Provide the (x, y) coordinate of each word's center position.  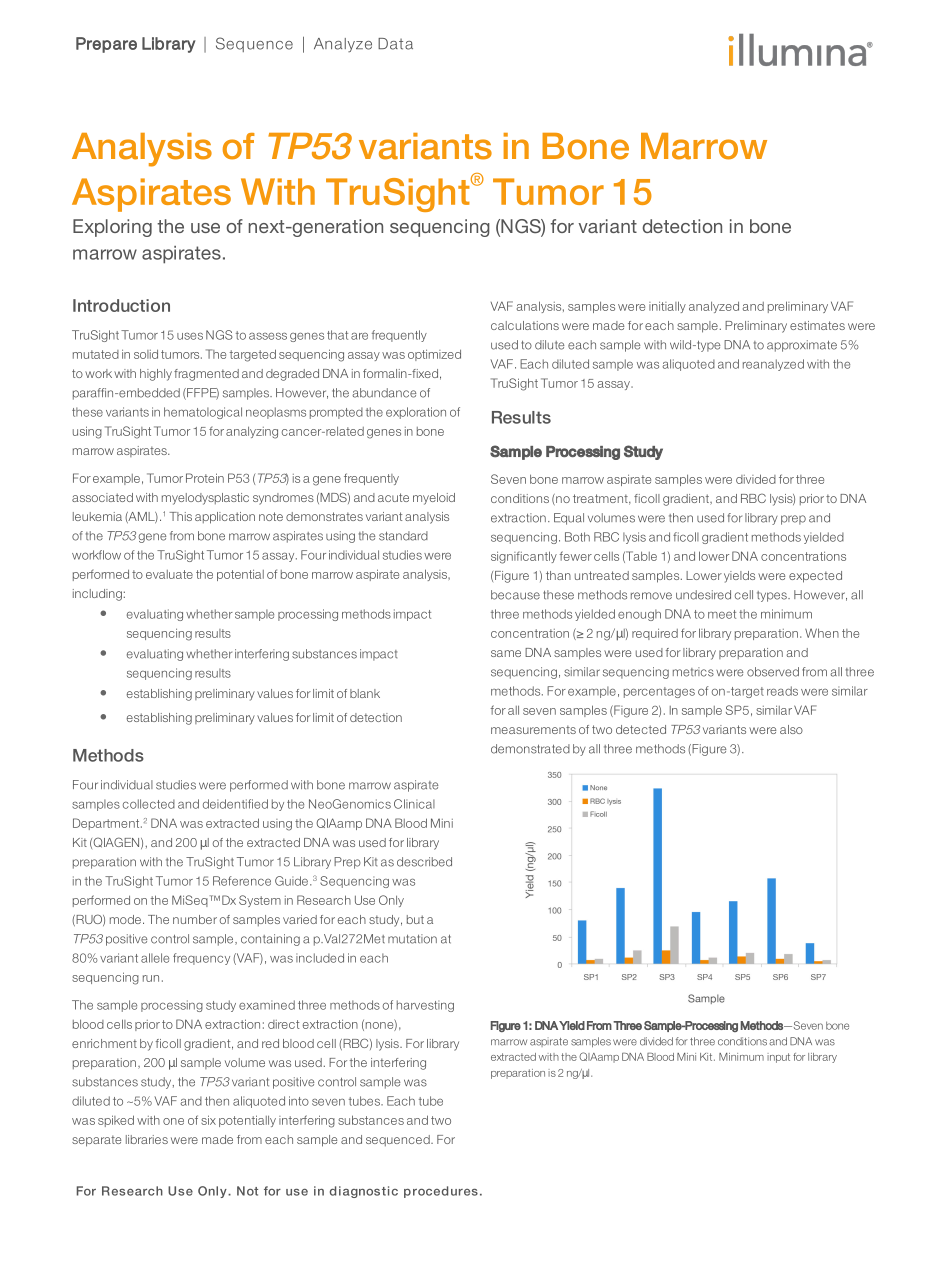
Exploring (112, 228)
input (778, 1058)
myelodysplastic (205, 499)
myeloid (434, 499)
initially (667, 307)
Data (395, 44)
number (195, 919)
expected (815, 577)
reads (782, 691)
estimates (817, 325)
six (208, 1120)
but (415, 919)
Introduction (121, 305)
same (506, 653)
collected (149, 804)
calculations (525, 325)
